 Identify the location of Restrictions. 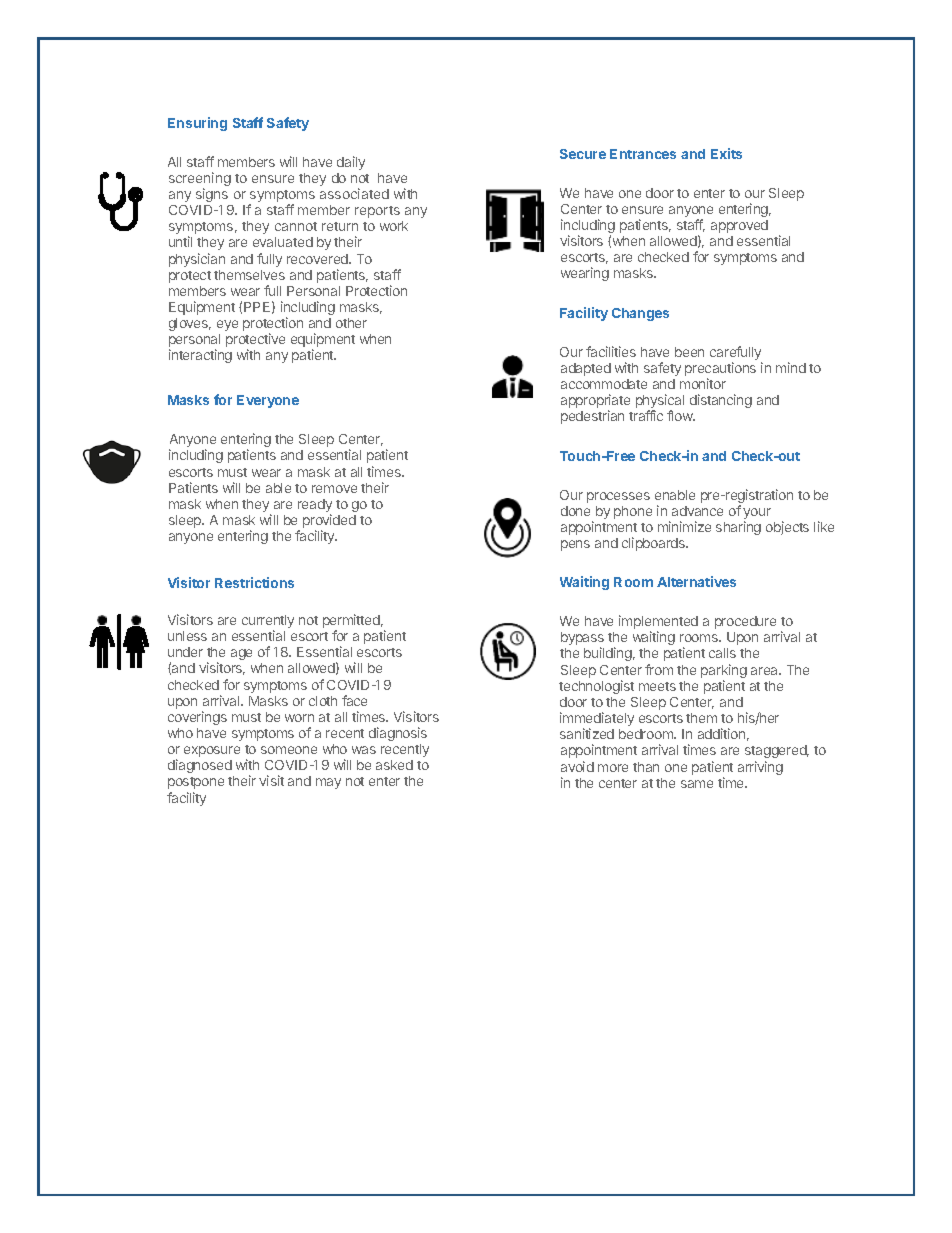
(254, 582).
